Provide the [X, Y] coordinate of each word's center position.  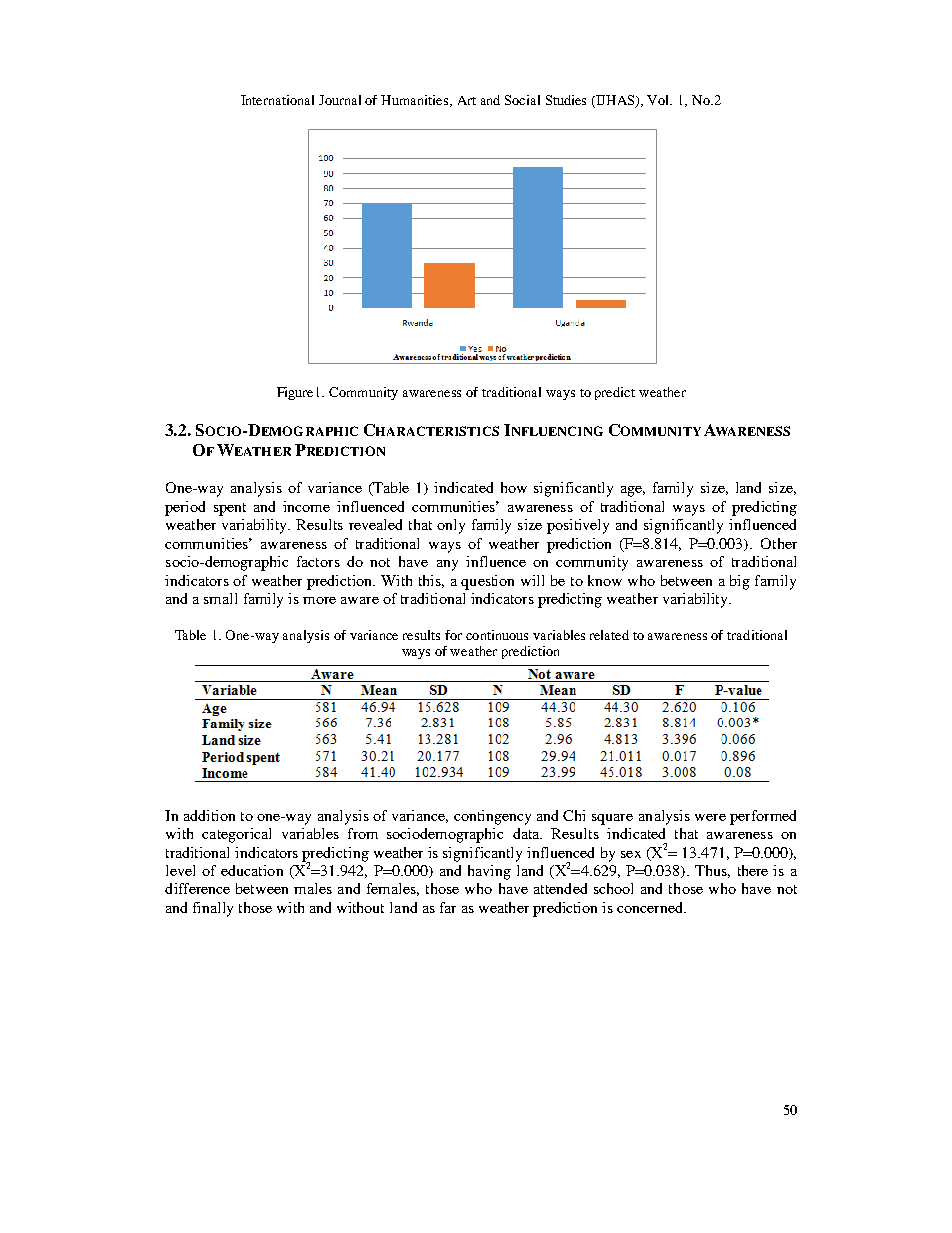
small [220, 598]
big [740, 582]
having [489, 872]
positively [578, 526]
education [252, 870]
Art [467, 100]
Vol [659, 100]
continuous [497, 635]
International [277, 100]
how [514, 487]
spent [230, 509]
